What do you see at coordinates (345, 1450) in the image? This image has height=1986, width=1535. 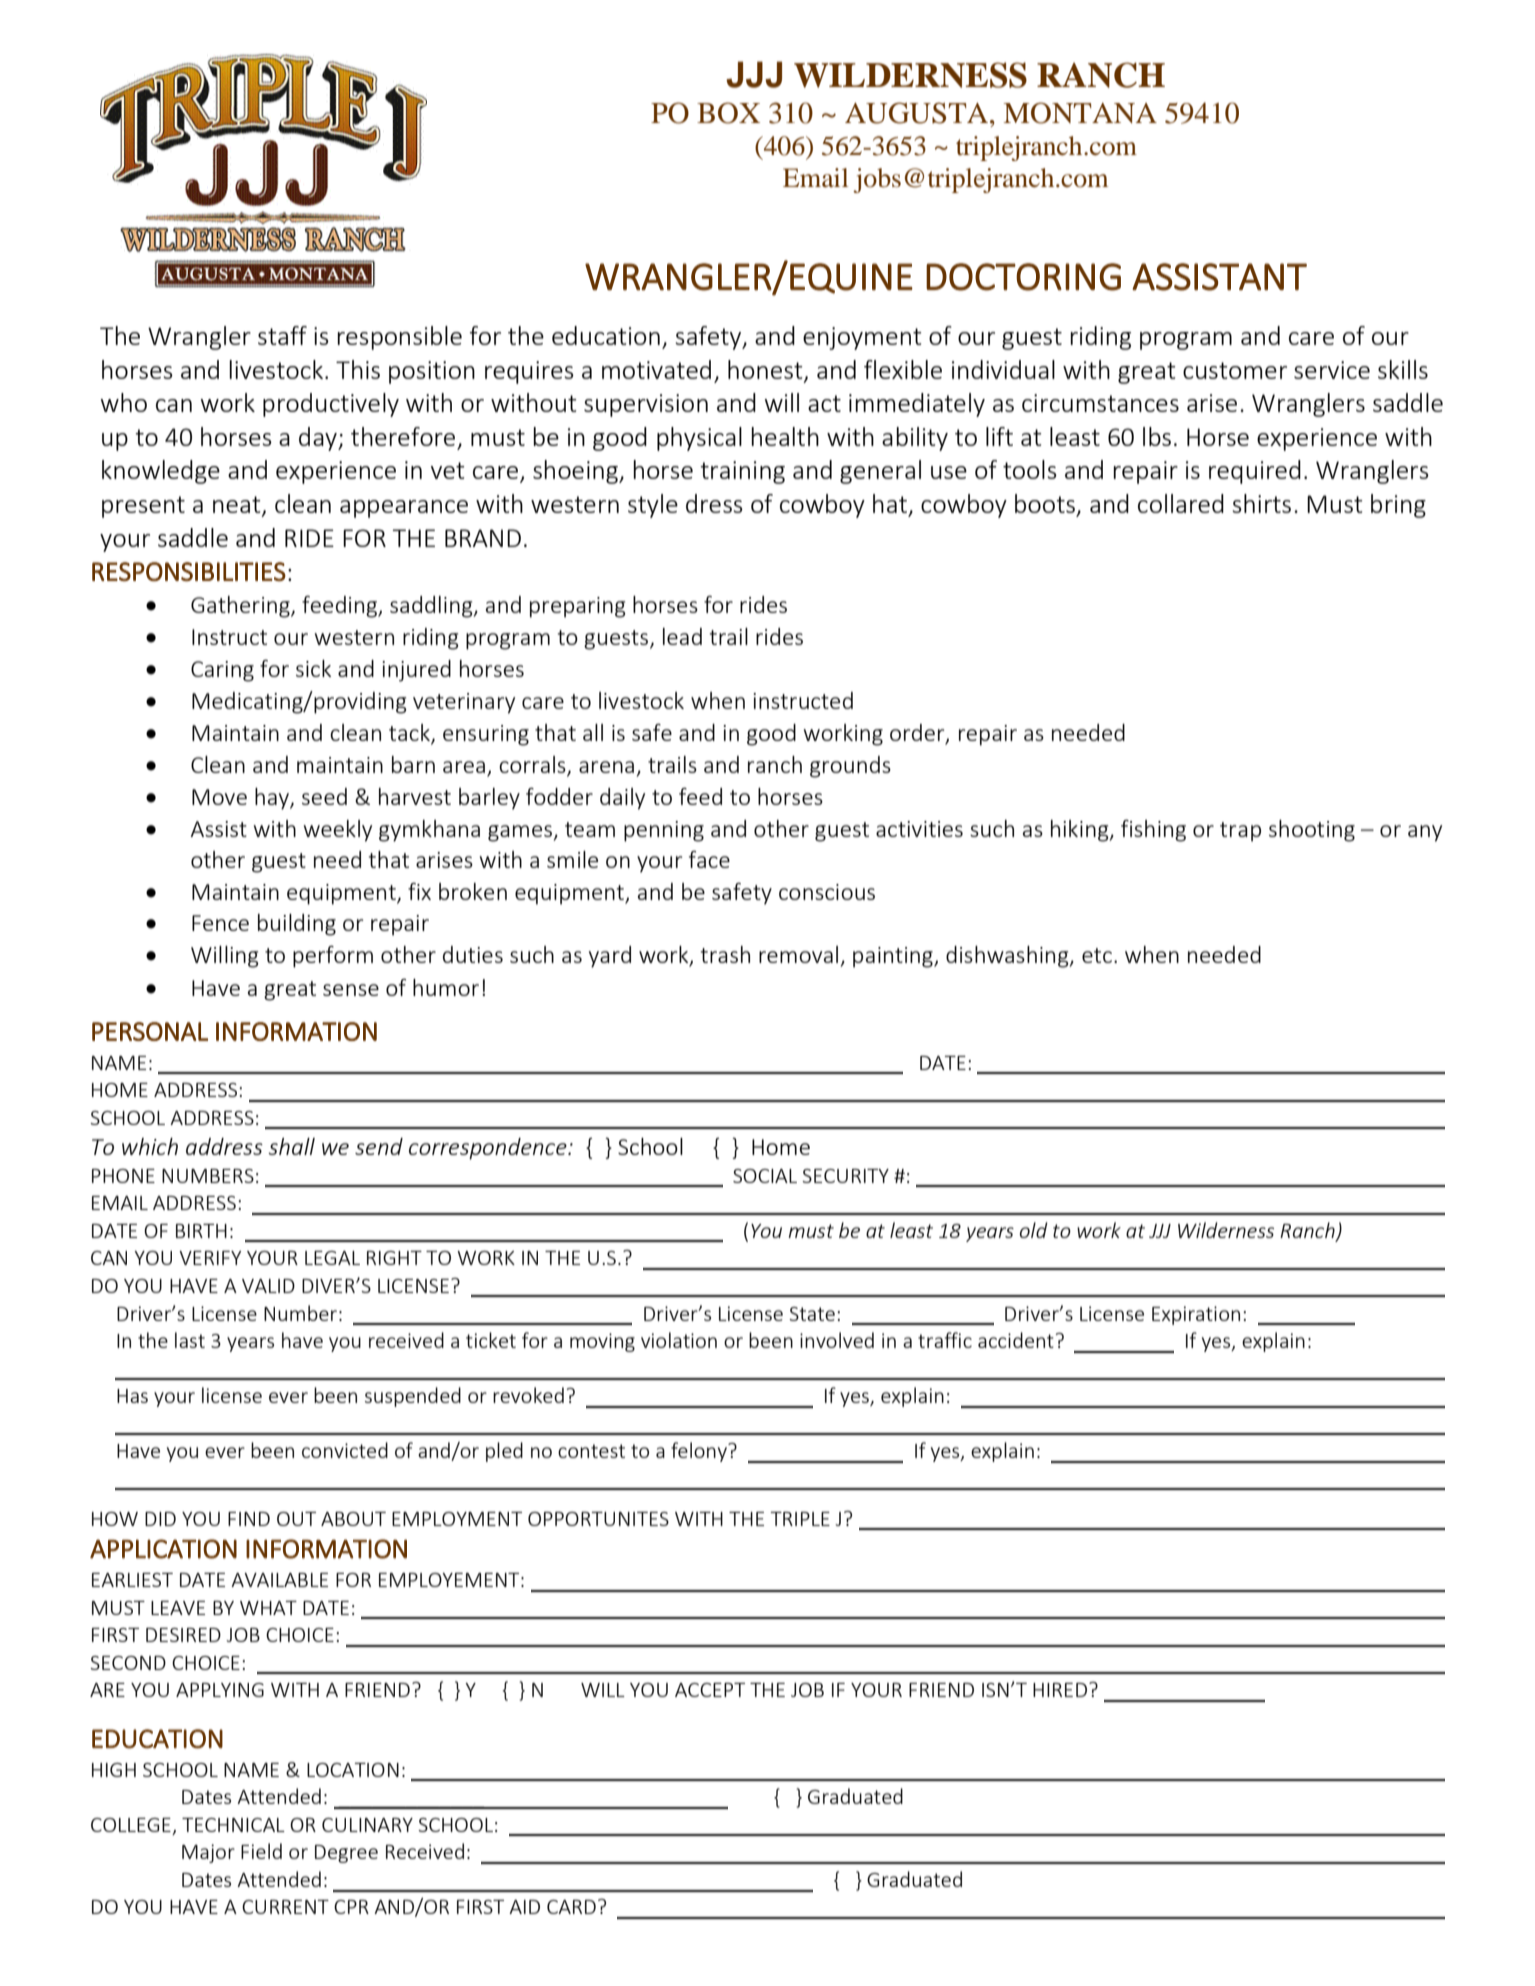 I see `convicted` at bounding box center [345, 1450].
